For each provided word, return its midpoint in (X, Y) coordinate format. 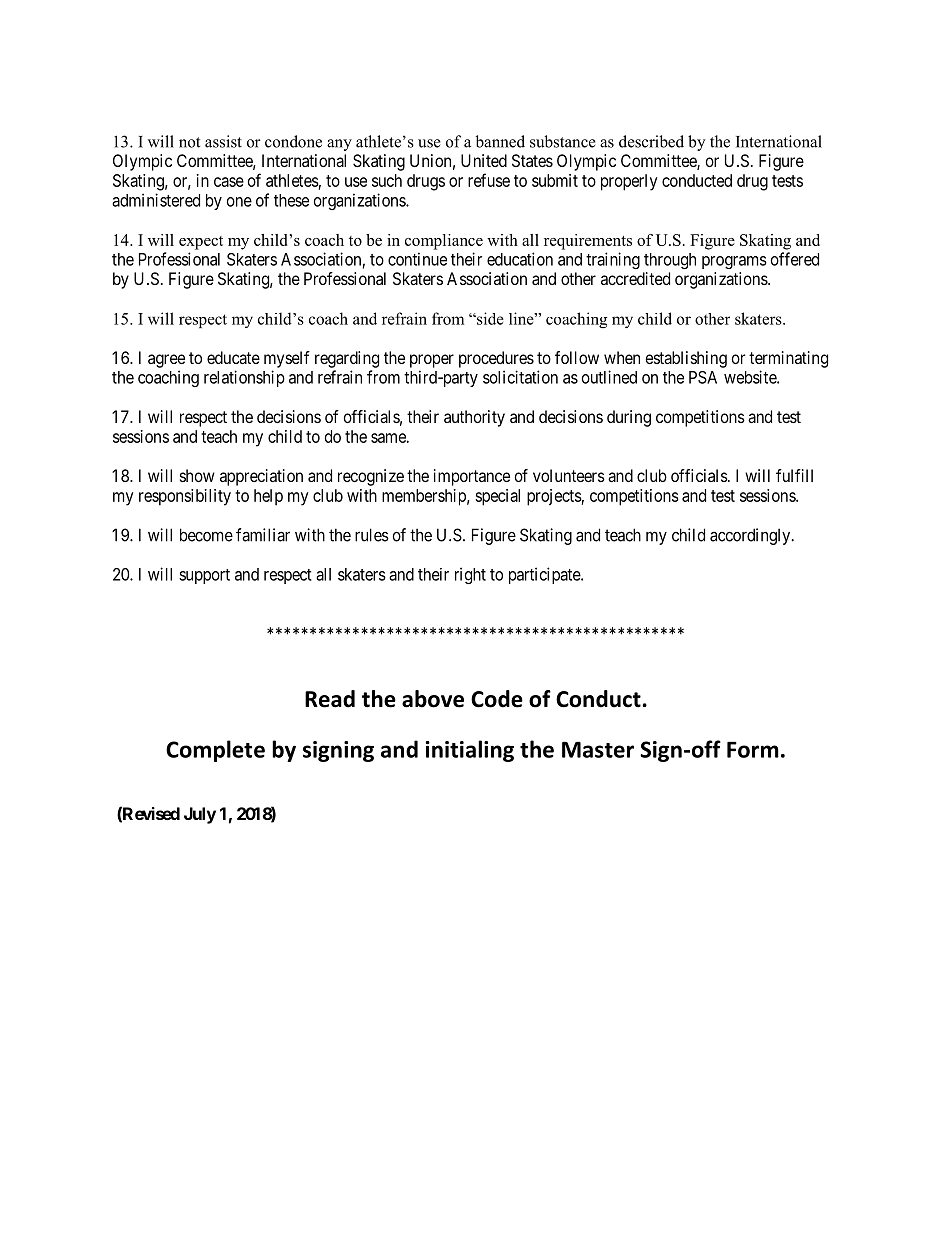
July (200, 815)
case (229, 182)
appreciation (261, 477)
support (204, 576)
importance (472, 477)
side (489, 318)
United (484, 160)
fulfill (794, 475)
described (651, 141)
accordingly (751, 536)
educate (233, 357)
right (470, 575)
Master (598, 749)
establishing (686, 359)
